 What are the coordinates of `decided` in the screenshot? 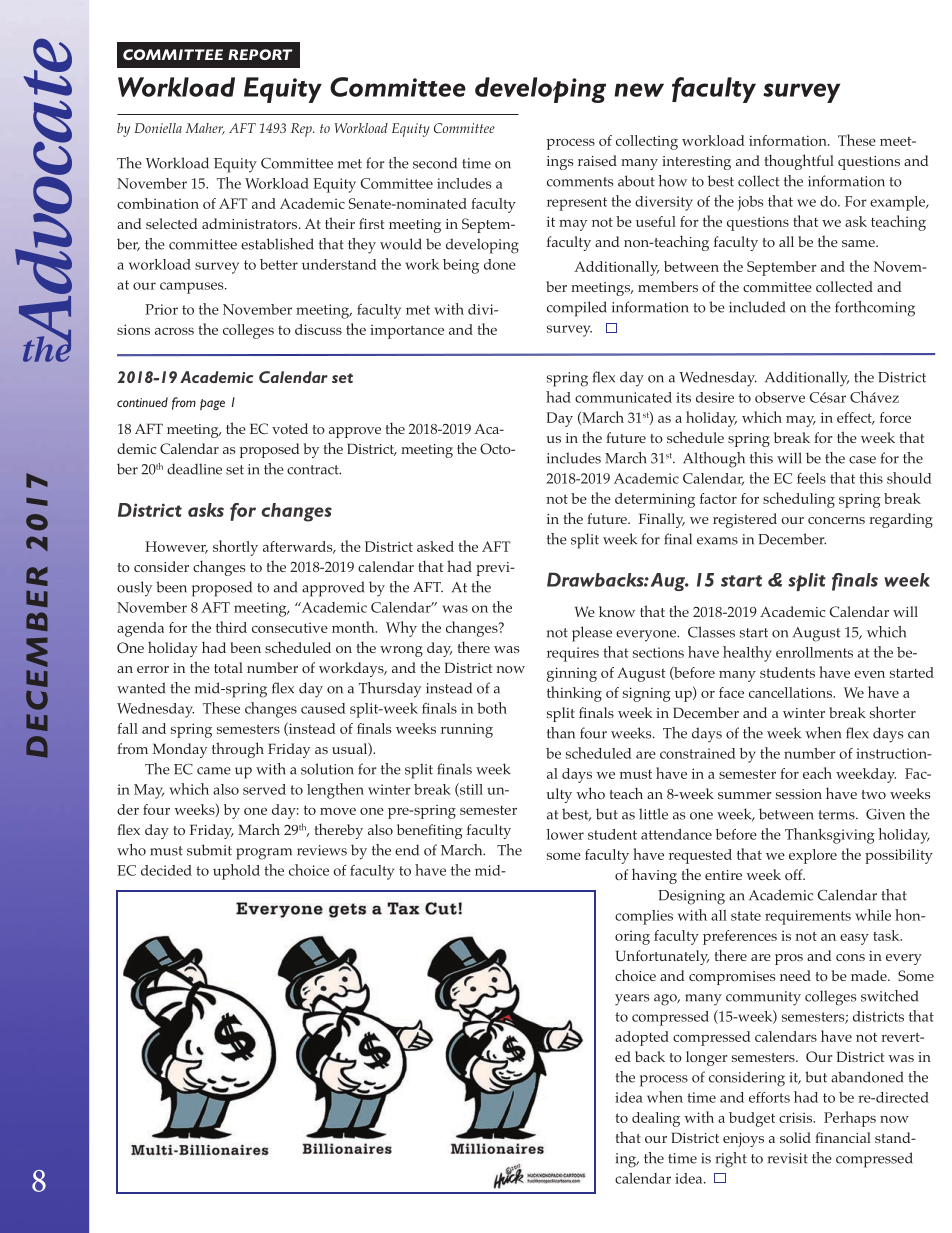 It's located at (166, 870).
